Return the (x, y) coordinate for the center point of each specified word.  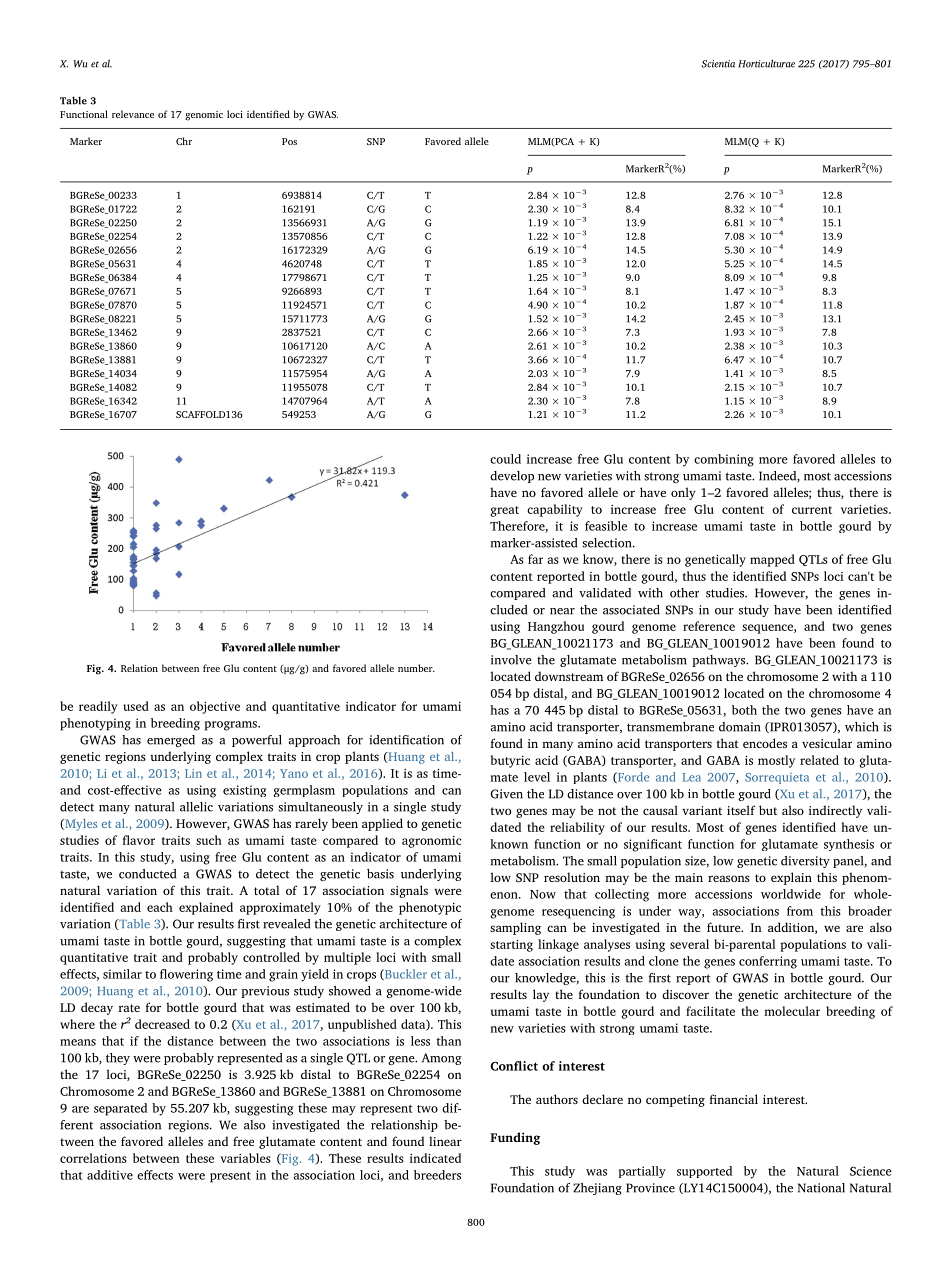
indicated (435, 1158)
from (800, 911)
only (683, 493)
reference (709, 626)
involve (511, 660)
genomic (204, 116)
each (160, 907)
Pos (289, 141)
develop (512, 477)
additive (110, 1175)
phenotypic (430, 908)
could (505, 459)
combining (724, 460)
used (136, 706)
